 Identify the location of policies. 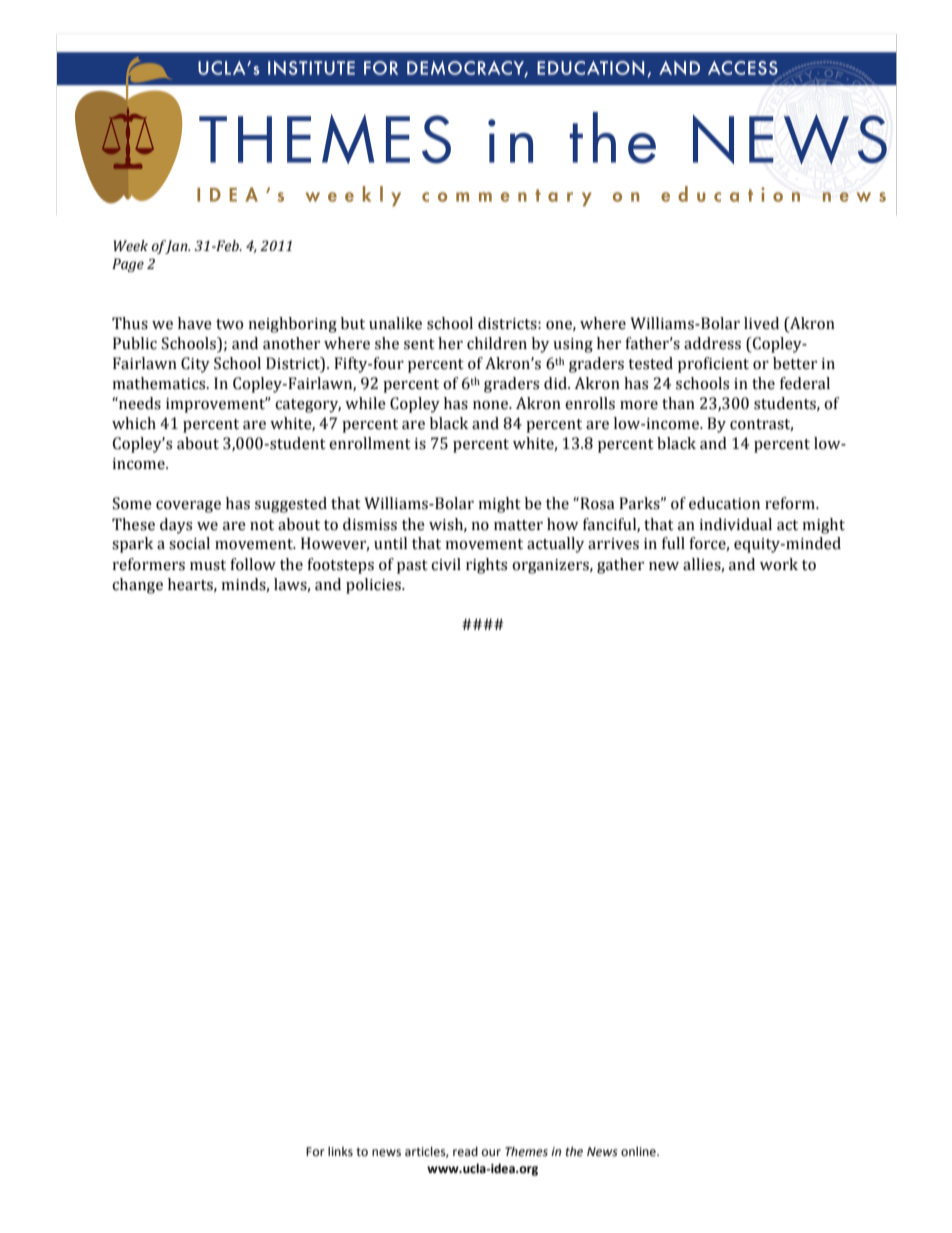
(374, 586).
